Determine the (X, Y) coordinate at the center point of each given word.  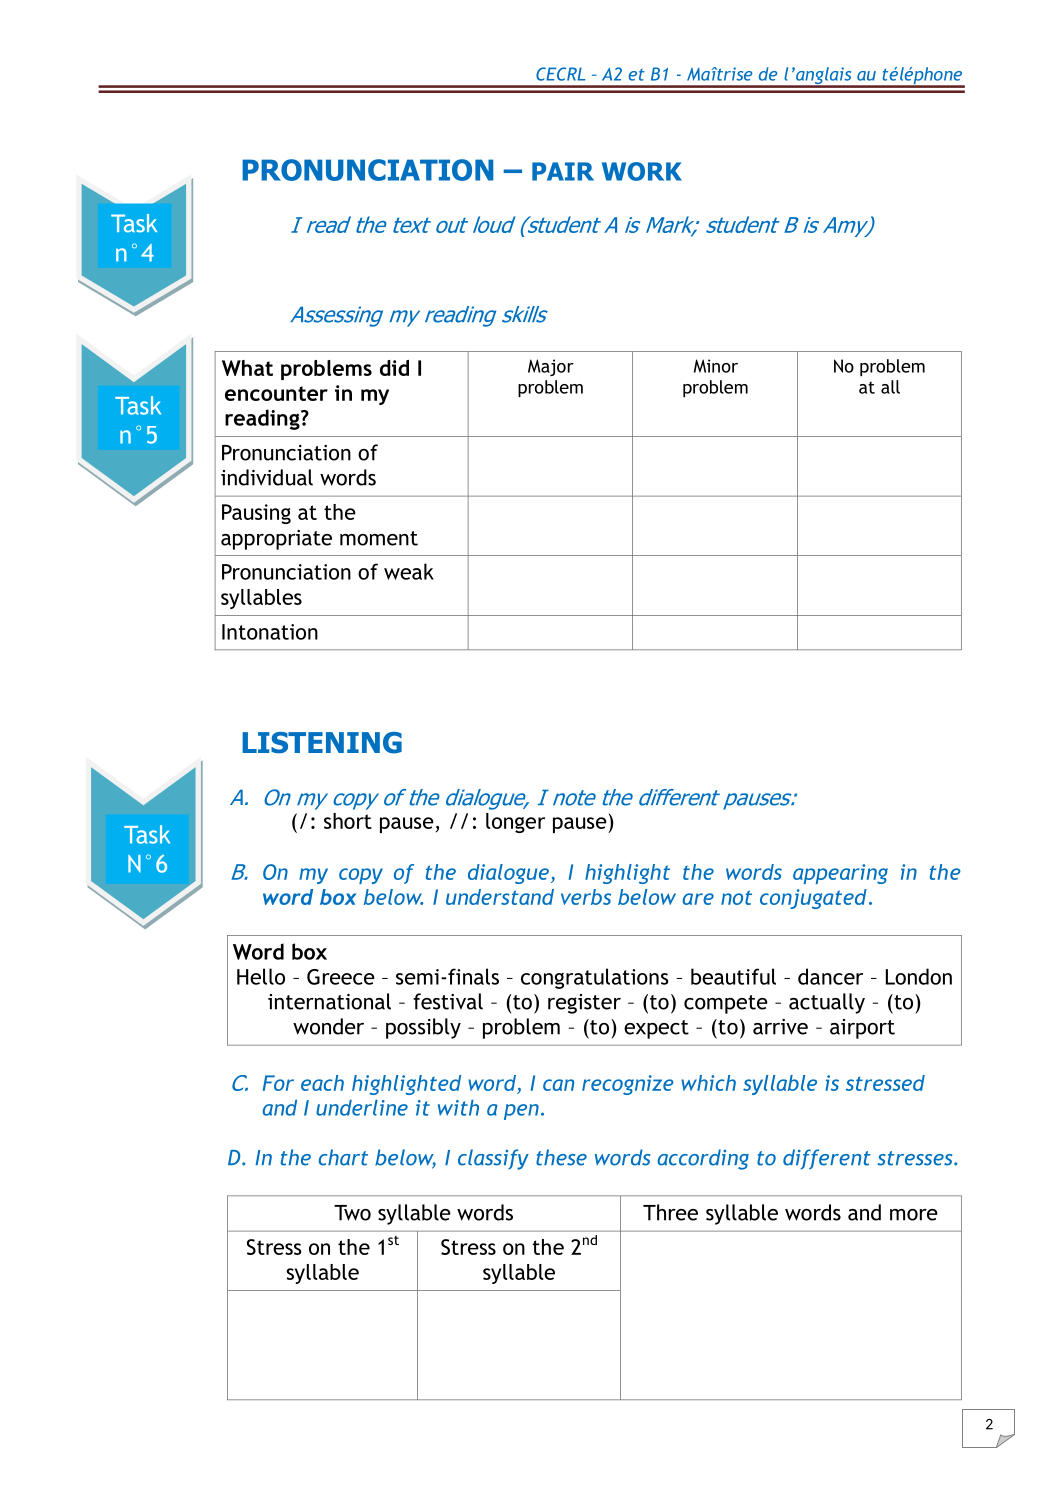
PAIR (563, 171)
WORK (642, 171)
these (561, 1157)
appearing (840, 874)
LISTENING (322, 743)
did (394, 368)
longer (515, 823)
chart (343, 1157)
